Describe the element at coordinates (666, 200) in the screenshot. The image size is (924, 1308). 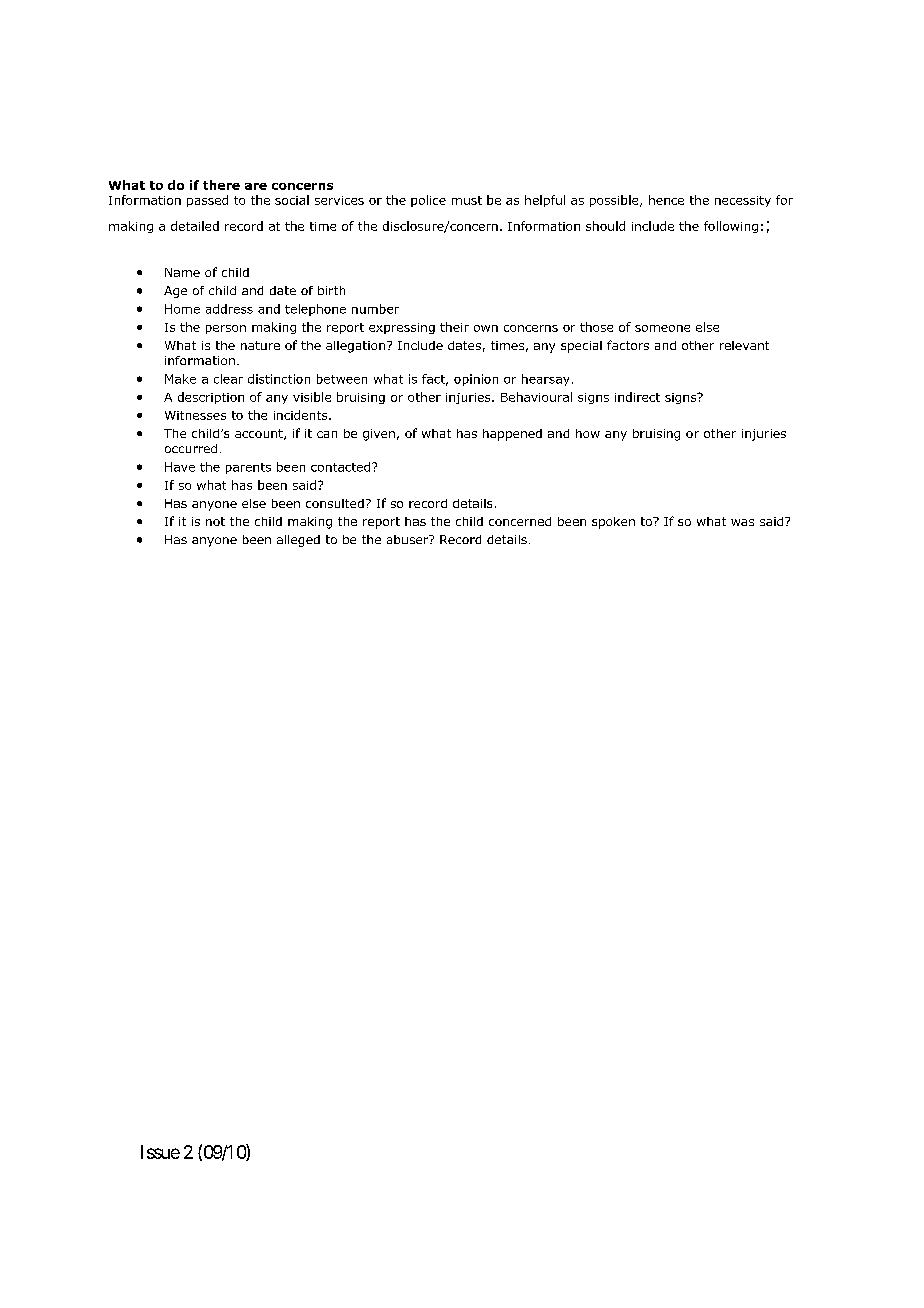
I see `hence` at that location.
